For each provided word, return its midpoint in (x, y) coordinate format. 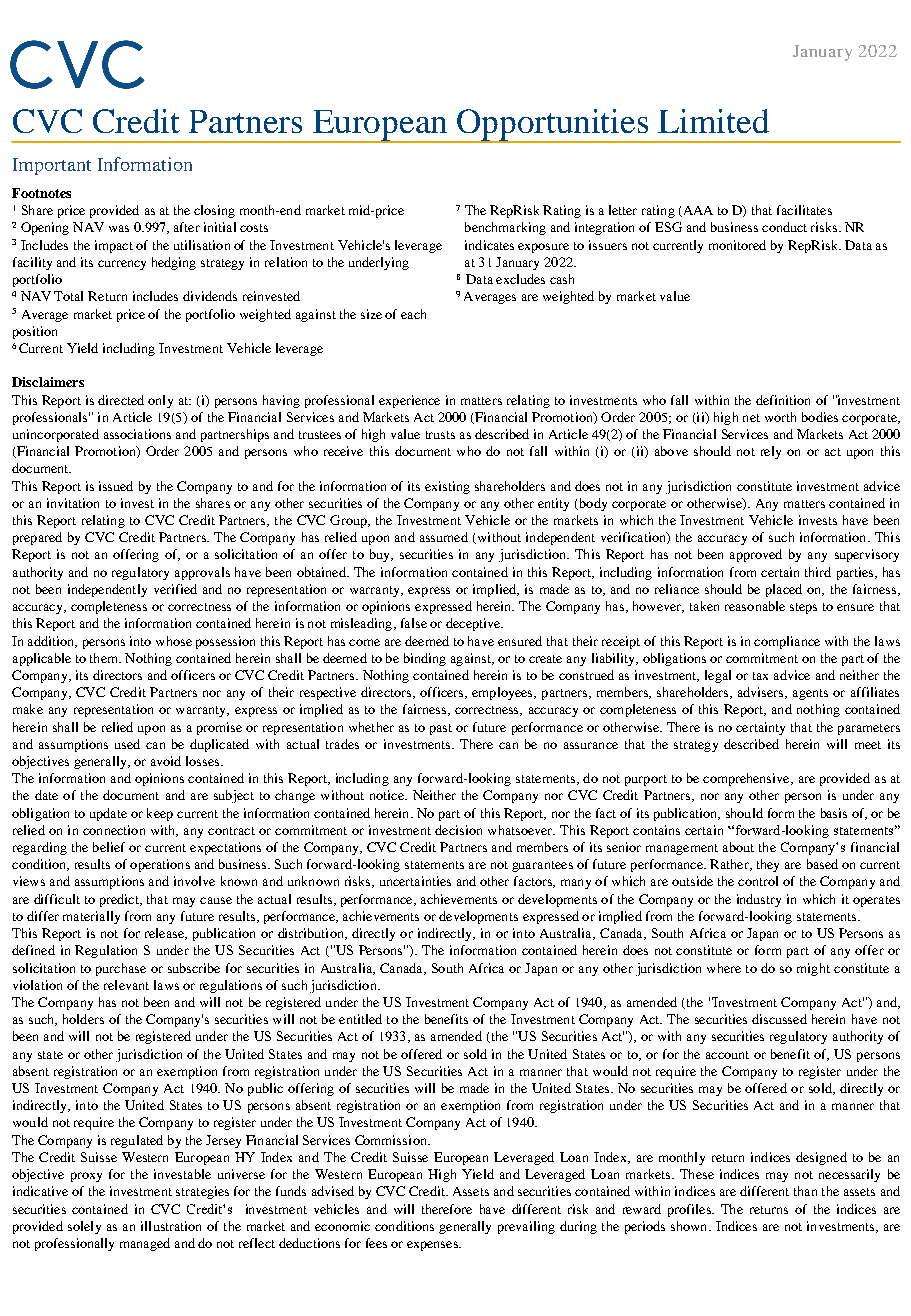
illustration (171, 1226)
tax (760, 676)
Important (52, 166)
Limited (713, 121)
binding (425, 659)
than (805, 1191)
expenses (433, 1246)
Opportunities (553, 126)
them (105, 658)
